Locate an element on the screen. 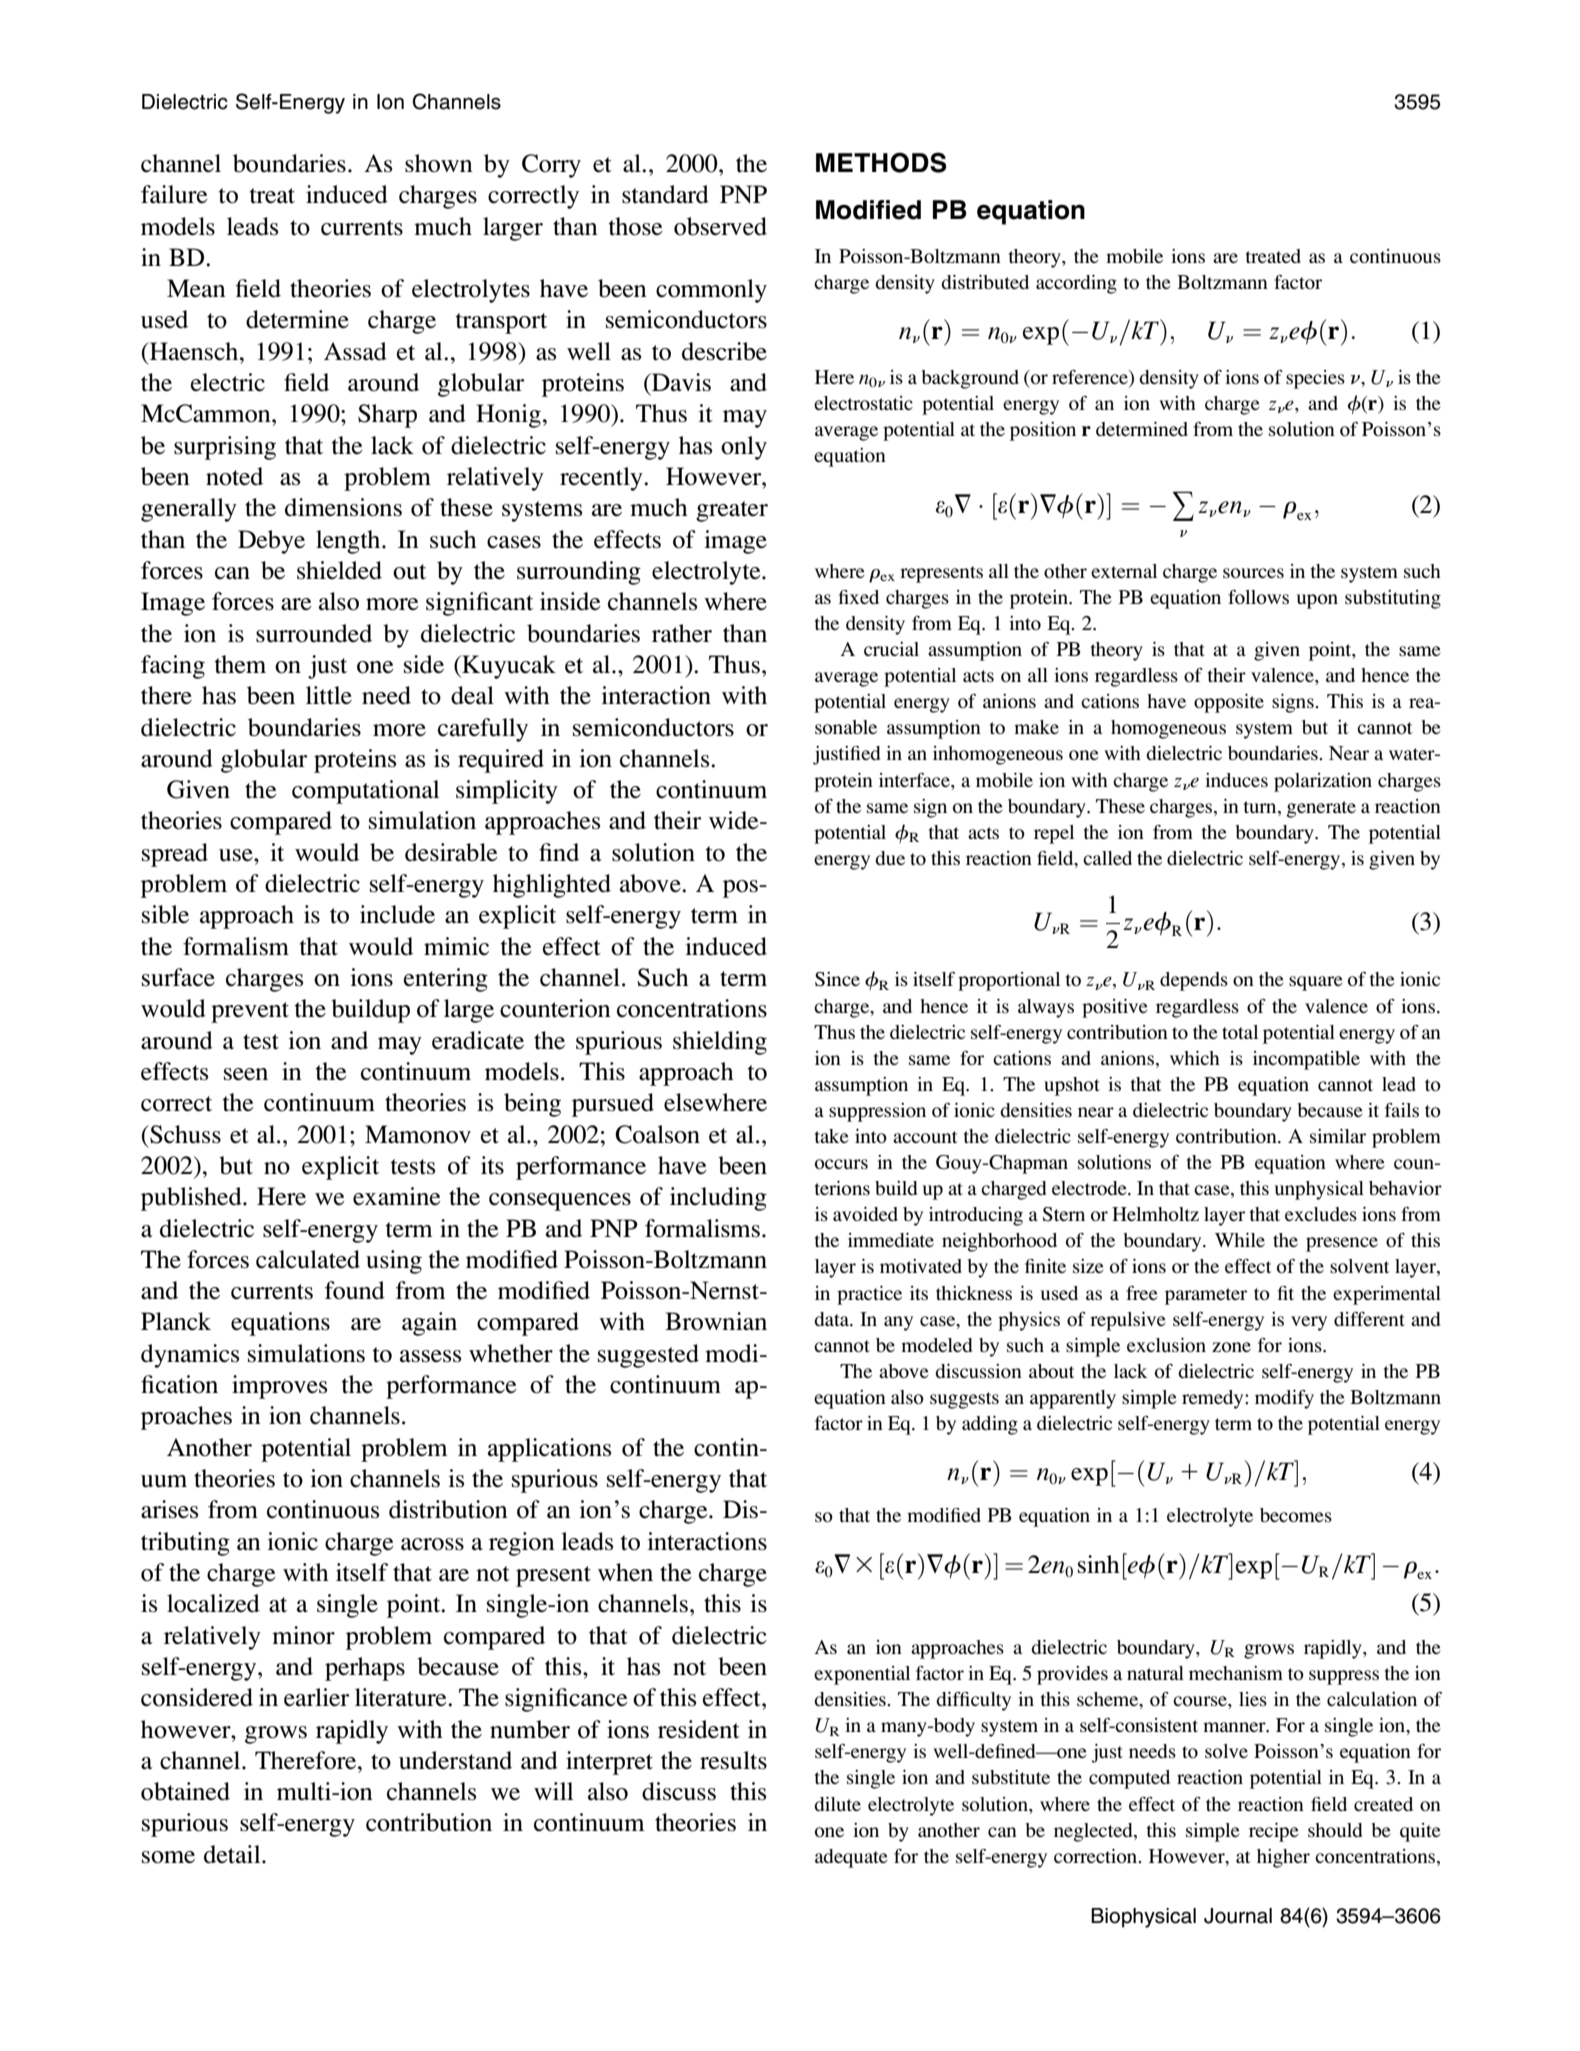  higher is located at coordinates (1283, 1858).
